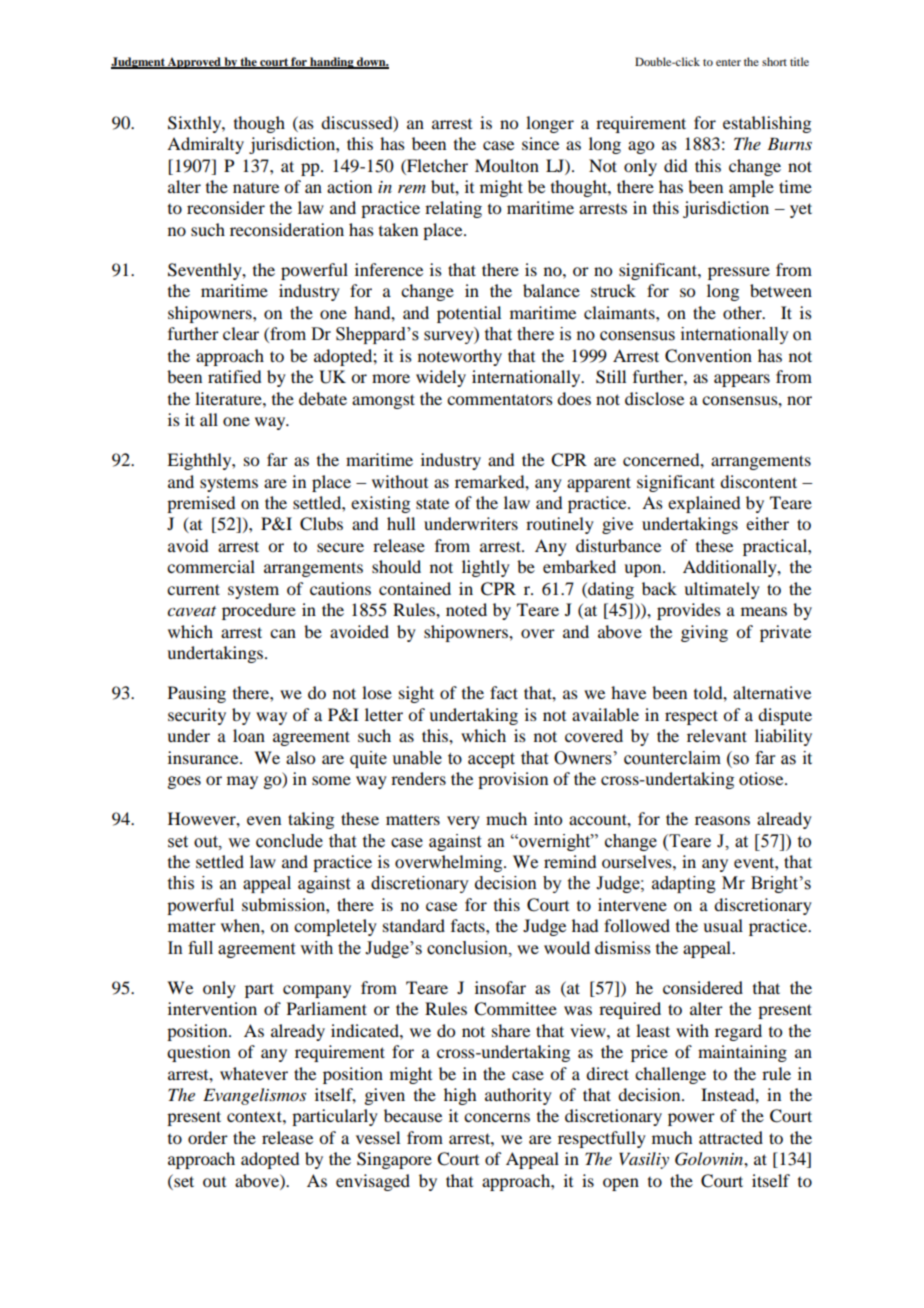 This page has height=1308, width=924. What do you see at coordinates (436, 165) in the page?
I see `Fletcher` at bounding box center [436, 165].
